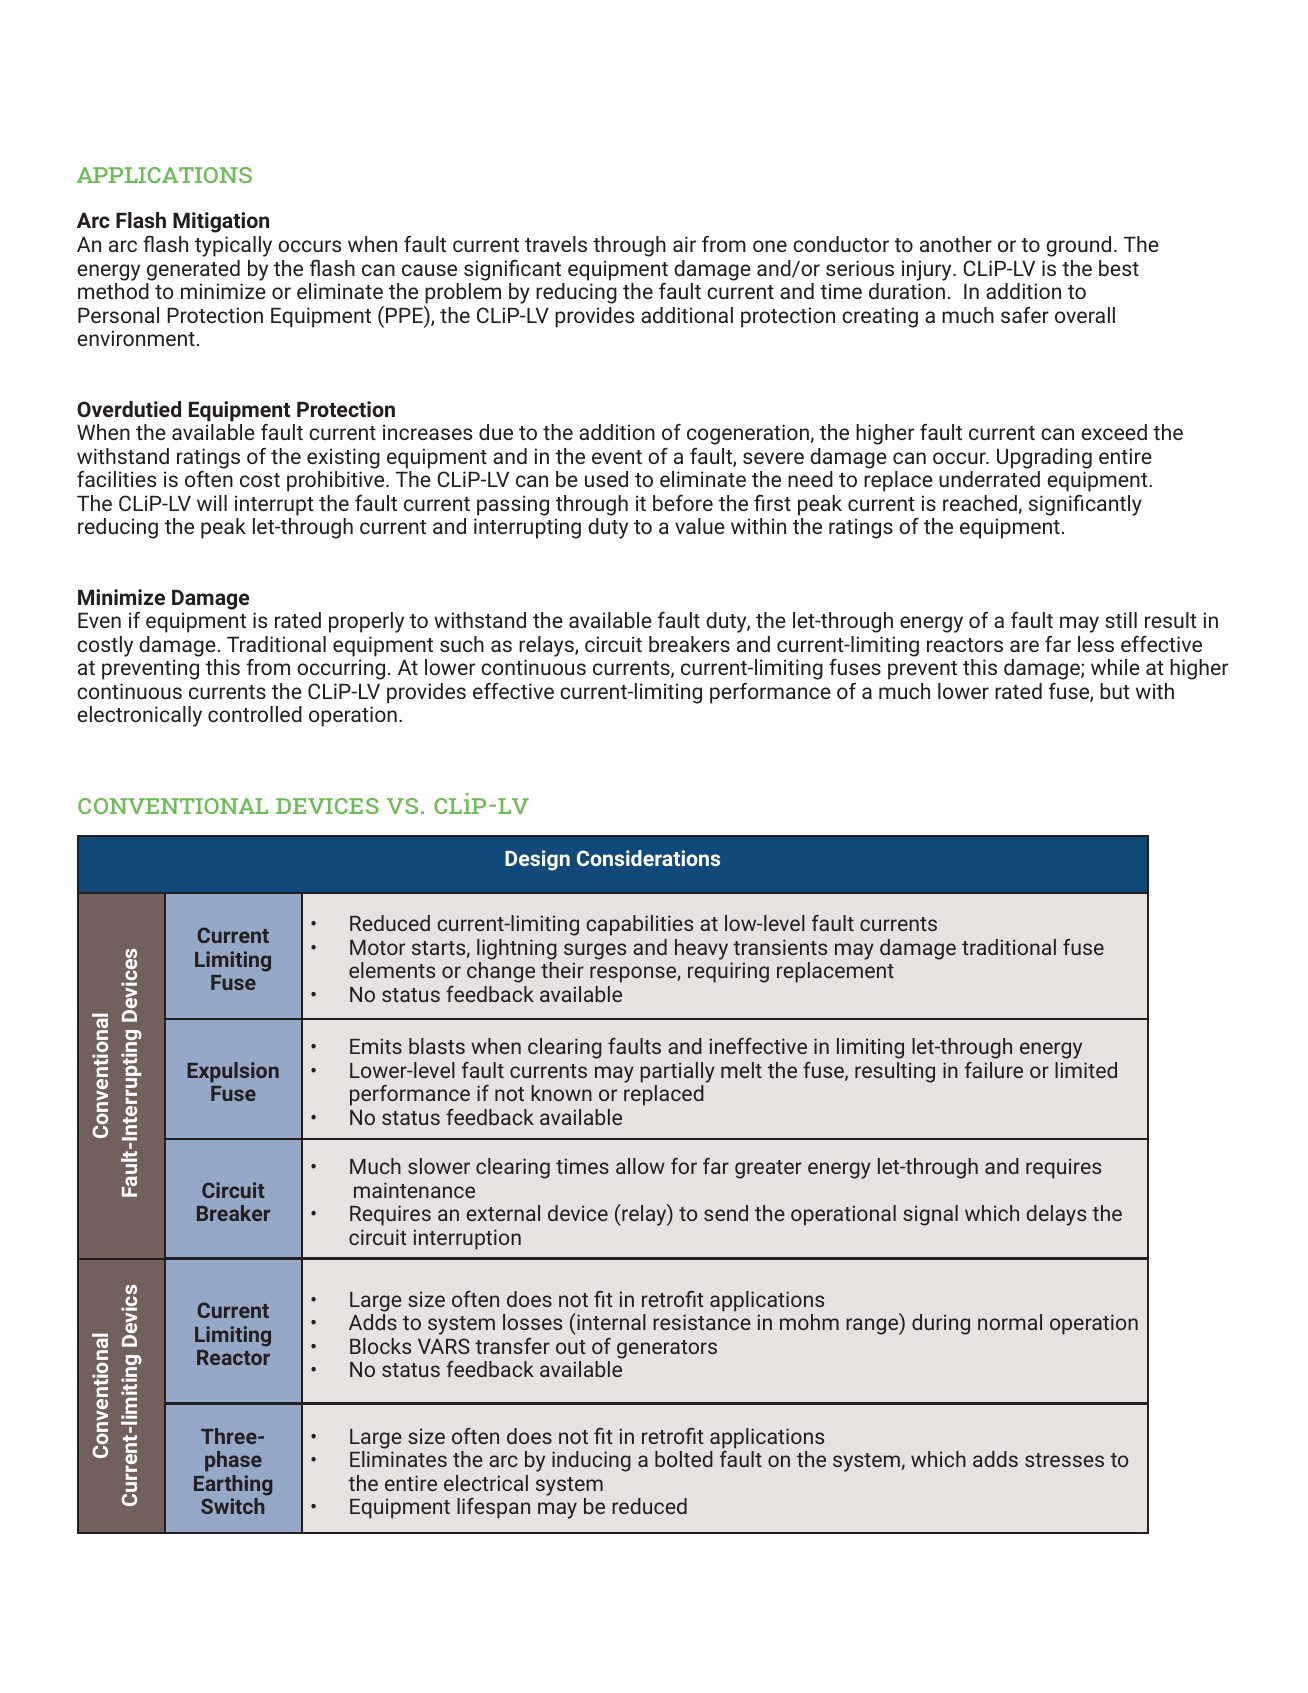  What do you see at coordinates (956, 244) in the document?
I see `another` at bounding box center [956, 244].
